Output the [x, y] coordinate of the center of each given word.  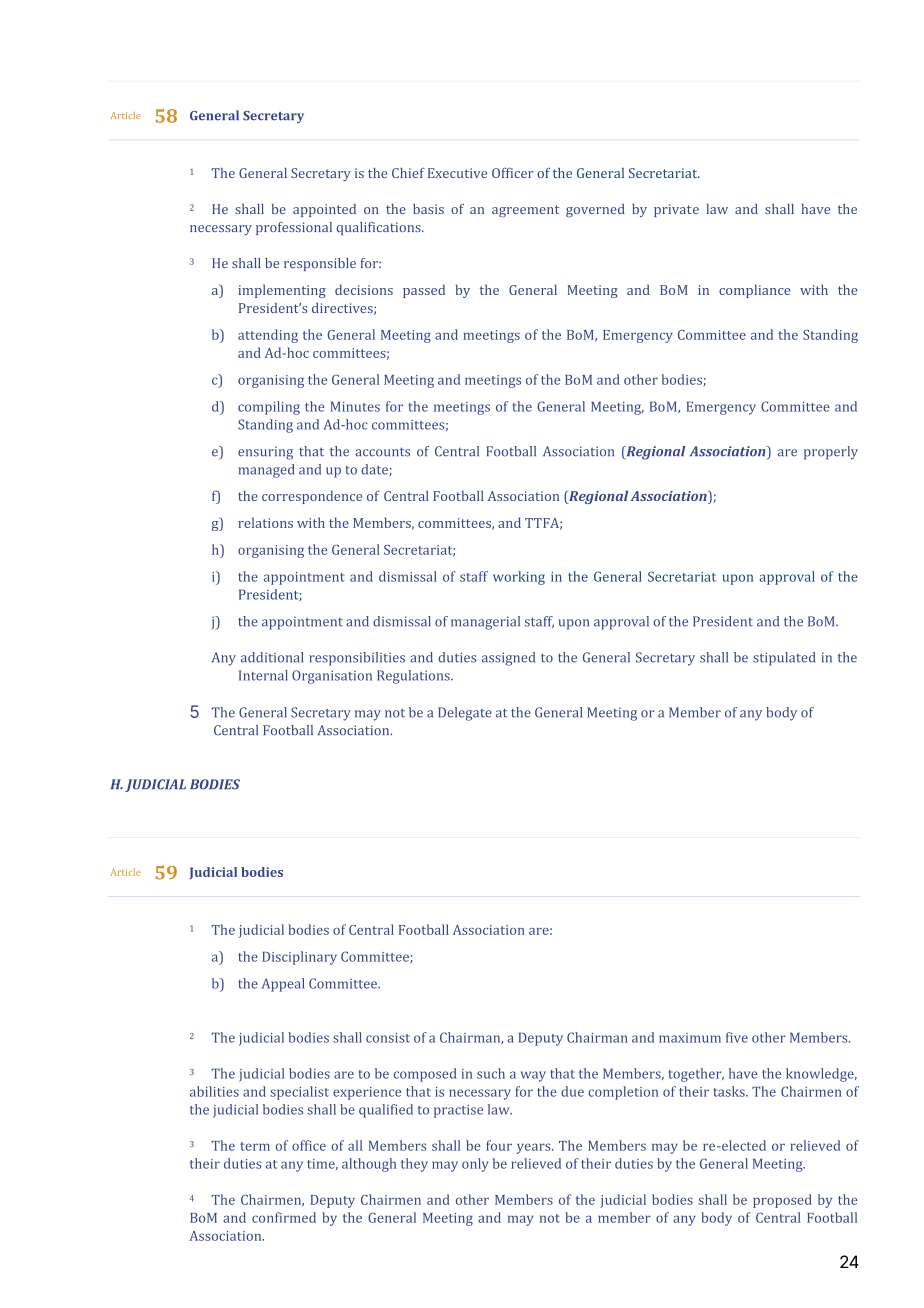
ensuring [265, 453]
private [676, 210]
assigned [508, 659]
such [491, 1073]
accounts [382, 452]
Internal [263, 675]
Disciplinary [299, 958]
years [535, 1148]
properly [831, 453]
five [737, 1037]
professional [294, 228]
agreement [525, 211]
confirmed [284, 1217]
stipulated [784, 659]
